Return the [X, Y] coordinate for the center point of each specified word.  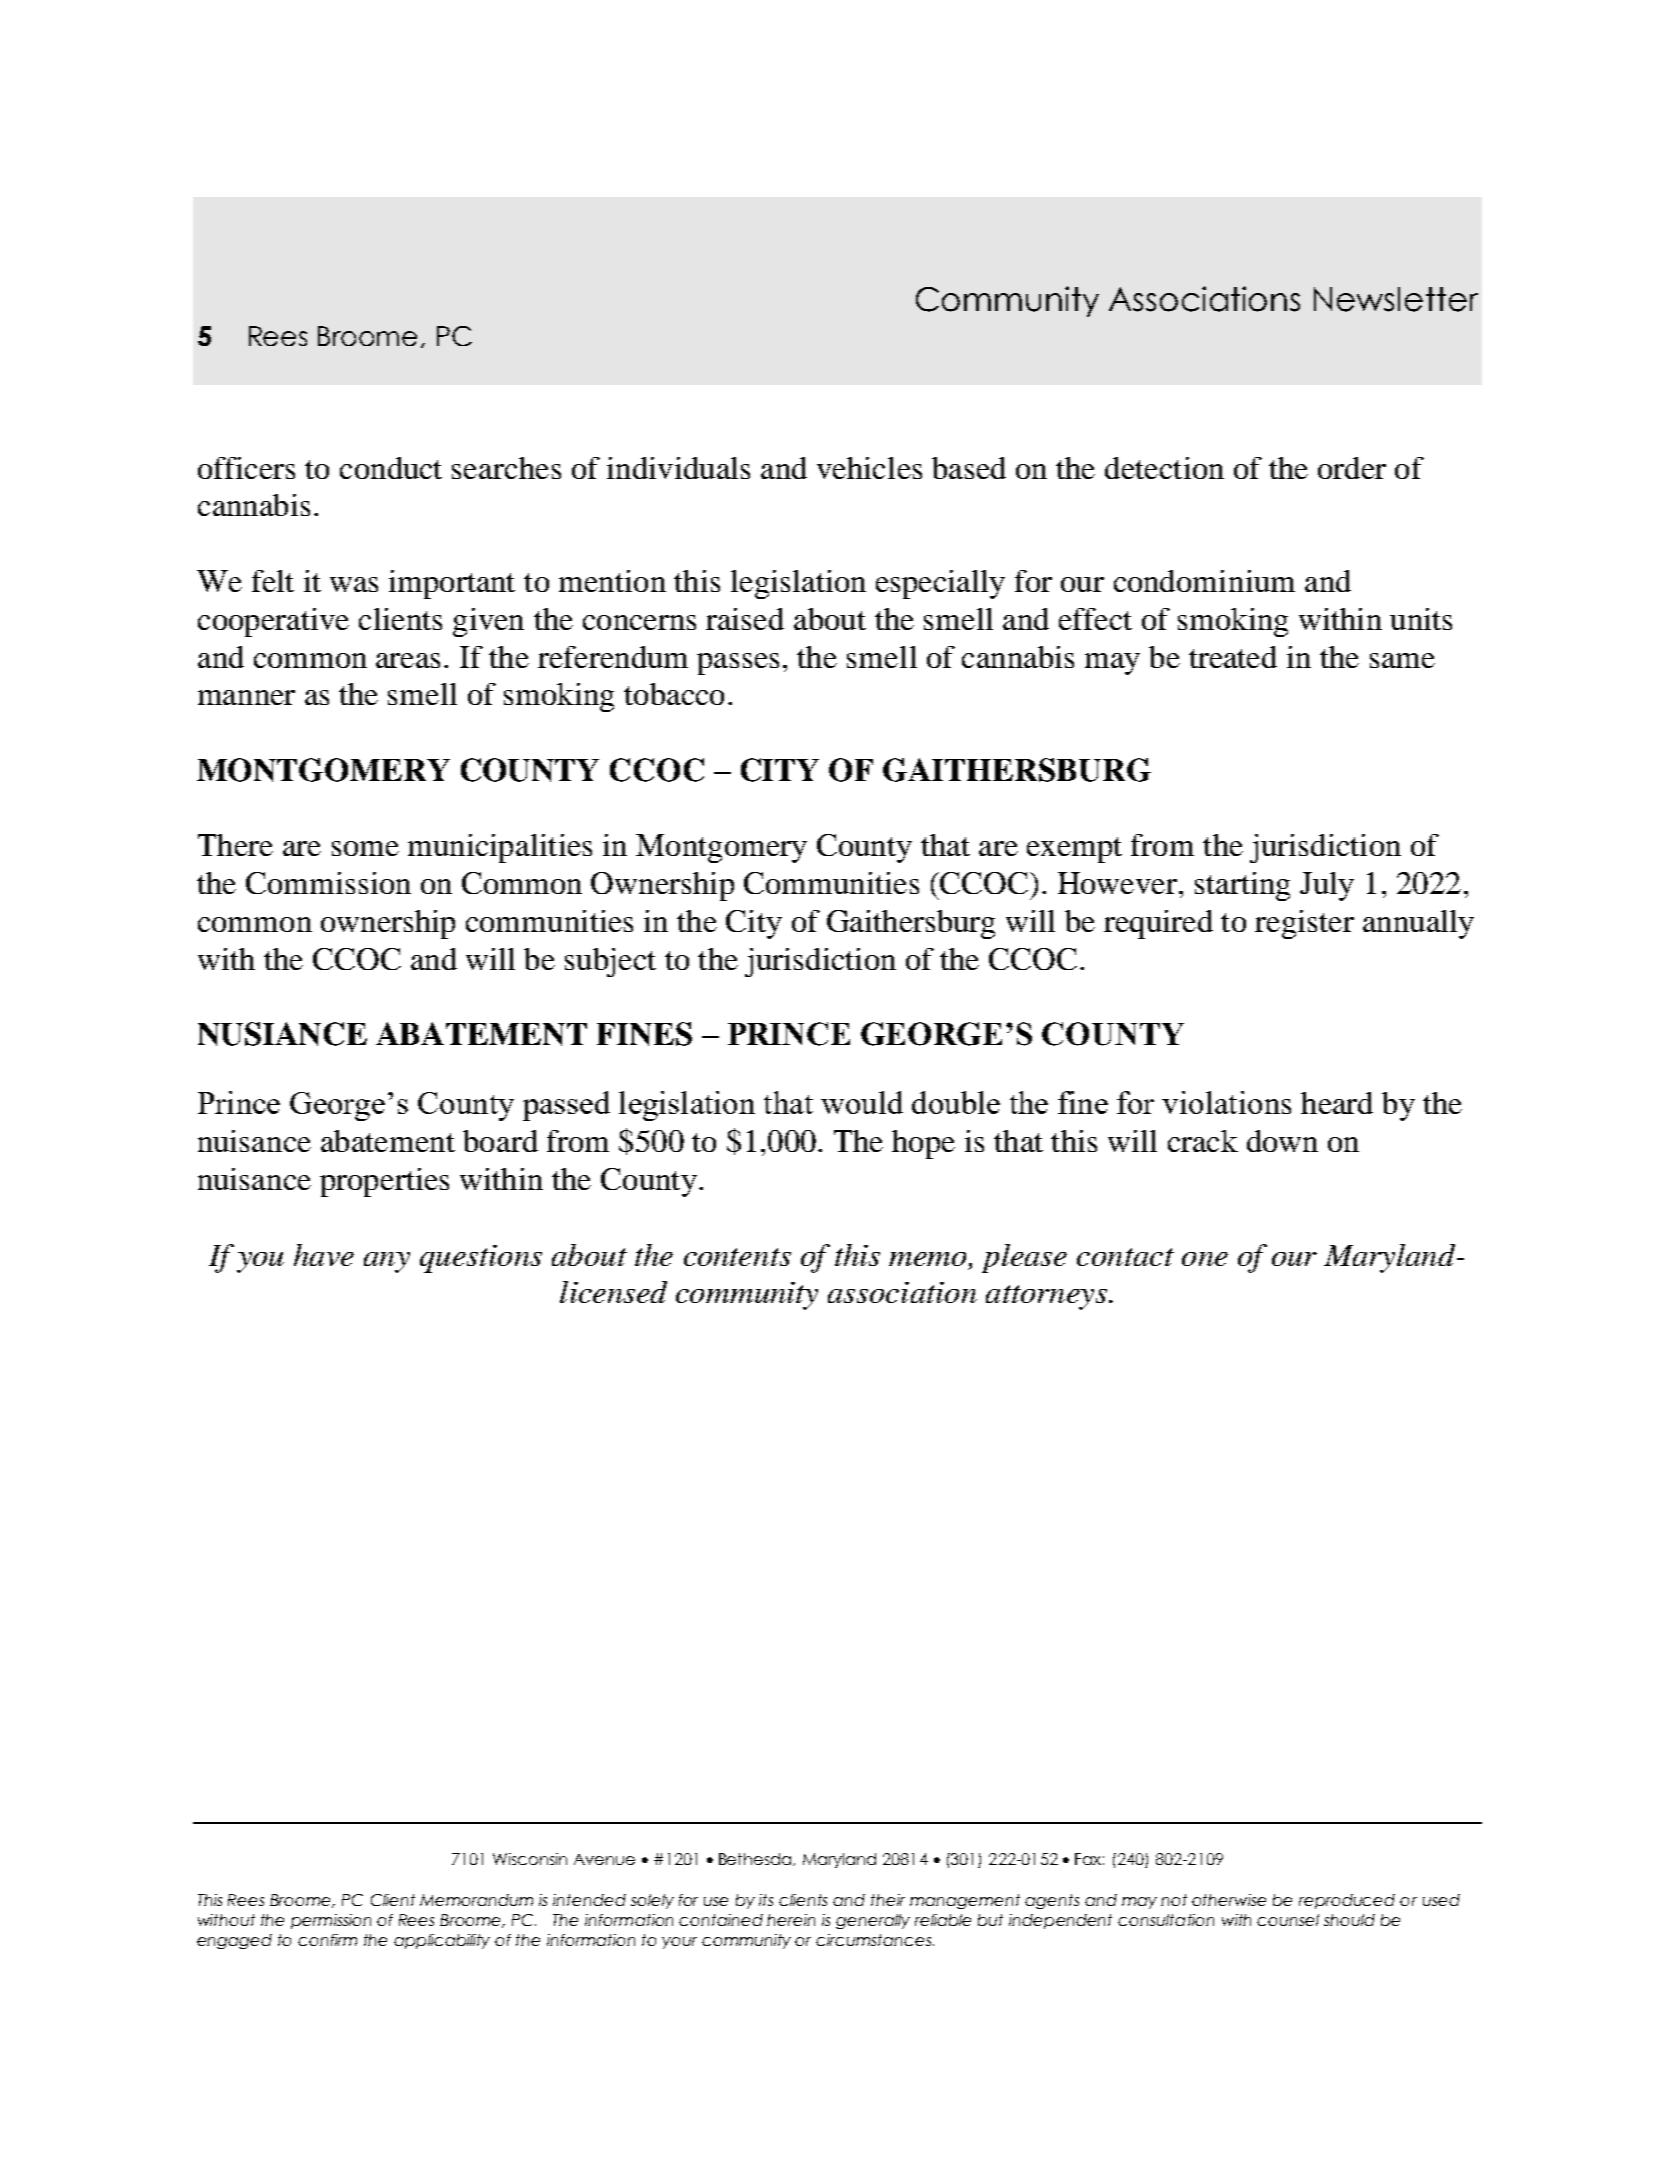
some [365, 848]
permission [331, 1921]
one [1205, 1259]
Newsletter [1396, 299]
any [387, 1262]
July [1327, 886]
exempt [1074, 850]
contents [737, 1257]
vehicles [869, 468]
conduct [391, 468]
